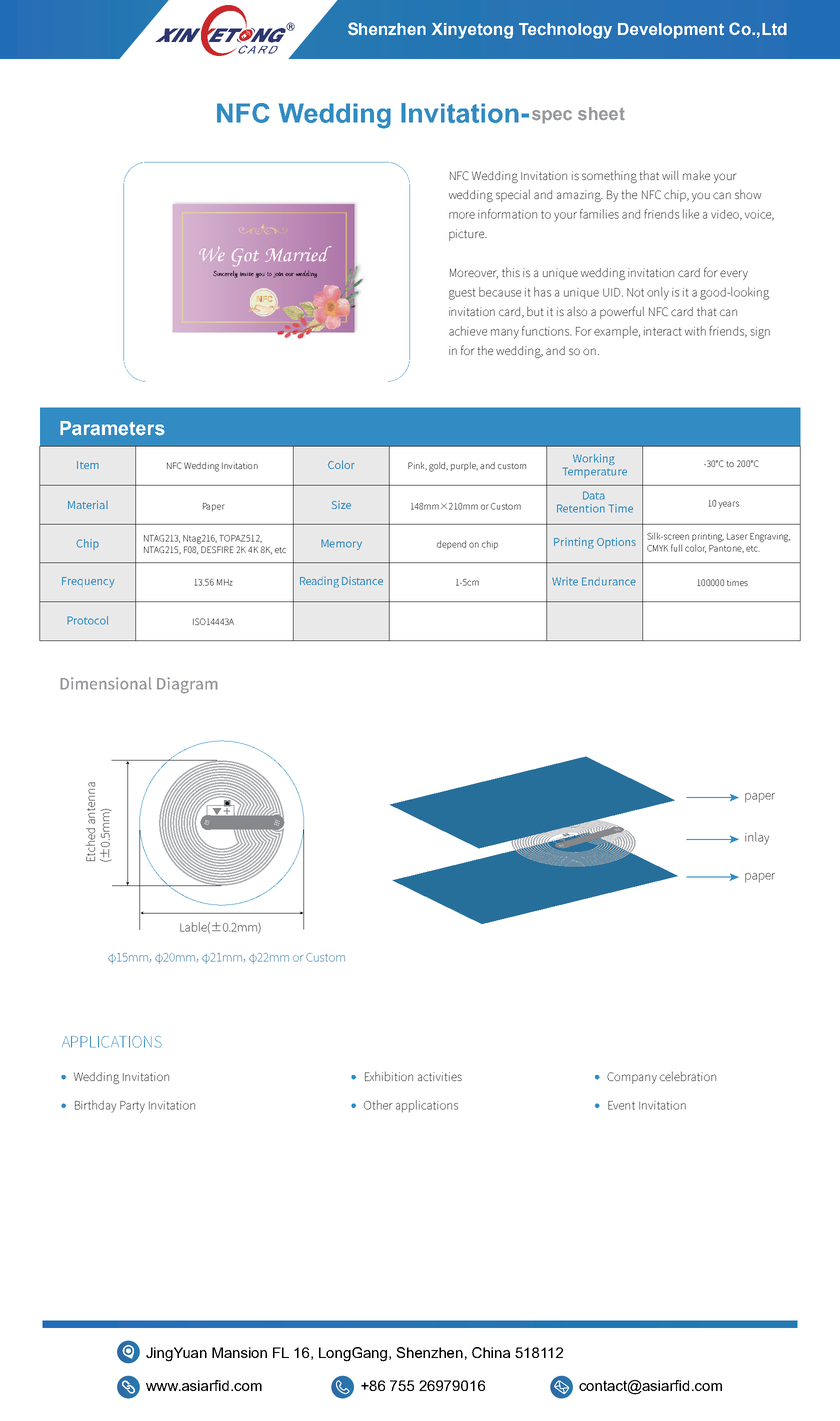  Describe the element at coordinates (239, 1352) in the image. I see `Mansion` at that location.
